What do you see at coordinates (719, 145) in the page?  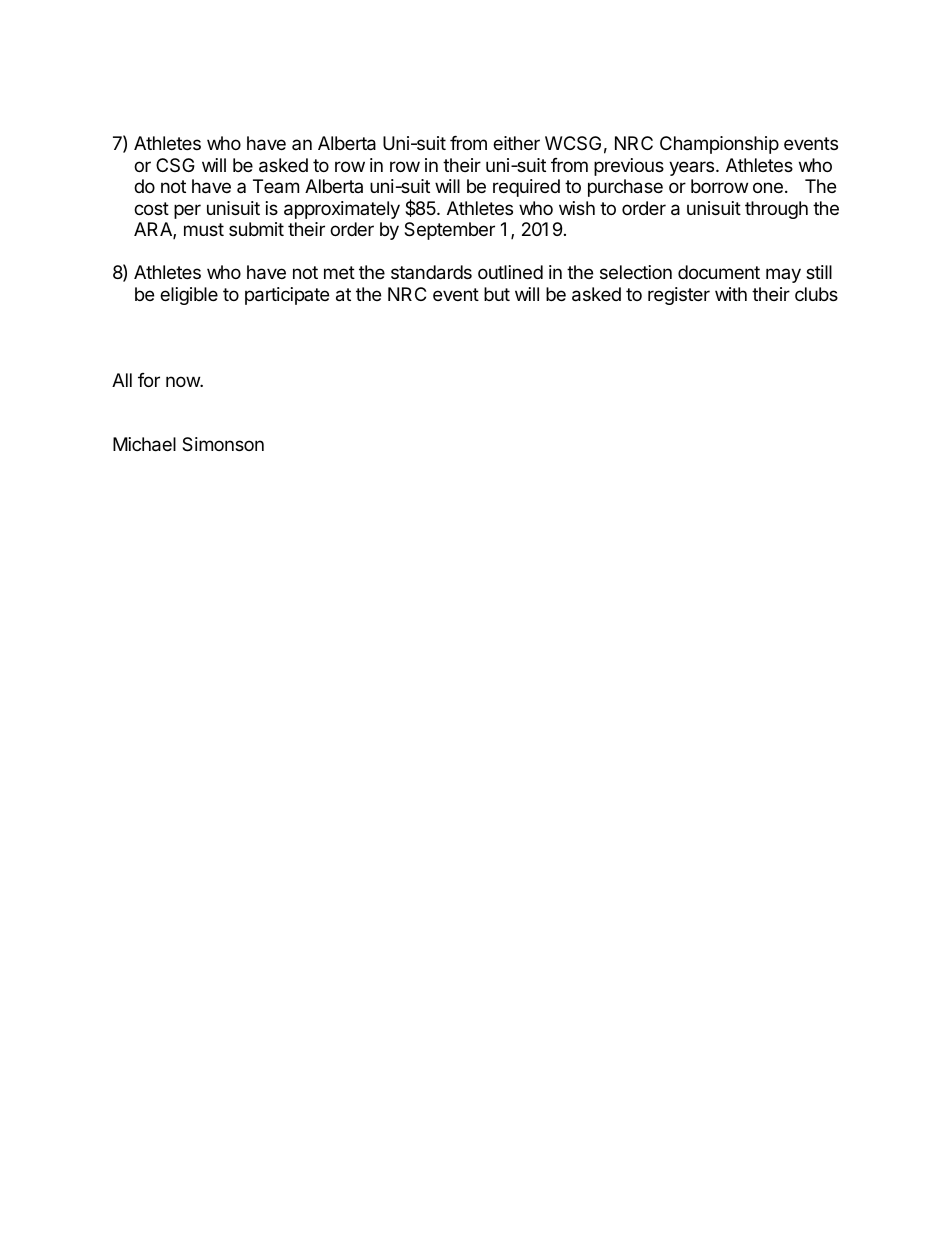 I see `Championship` at bounding box center [719, 145].
